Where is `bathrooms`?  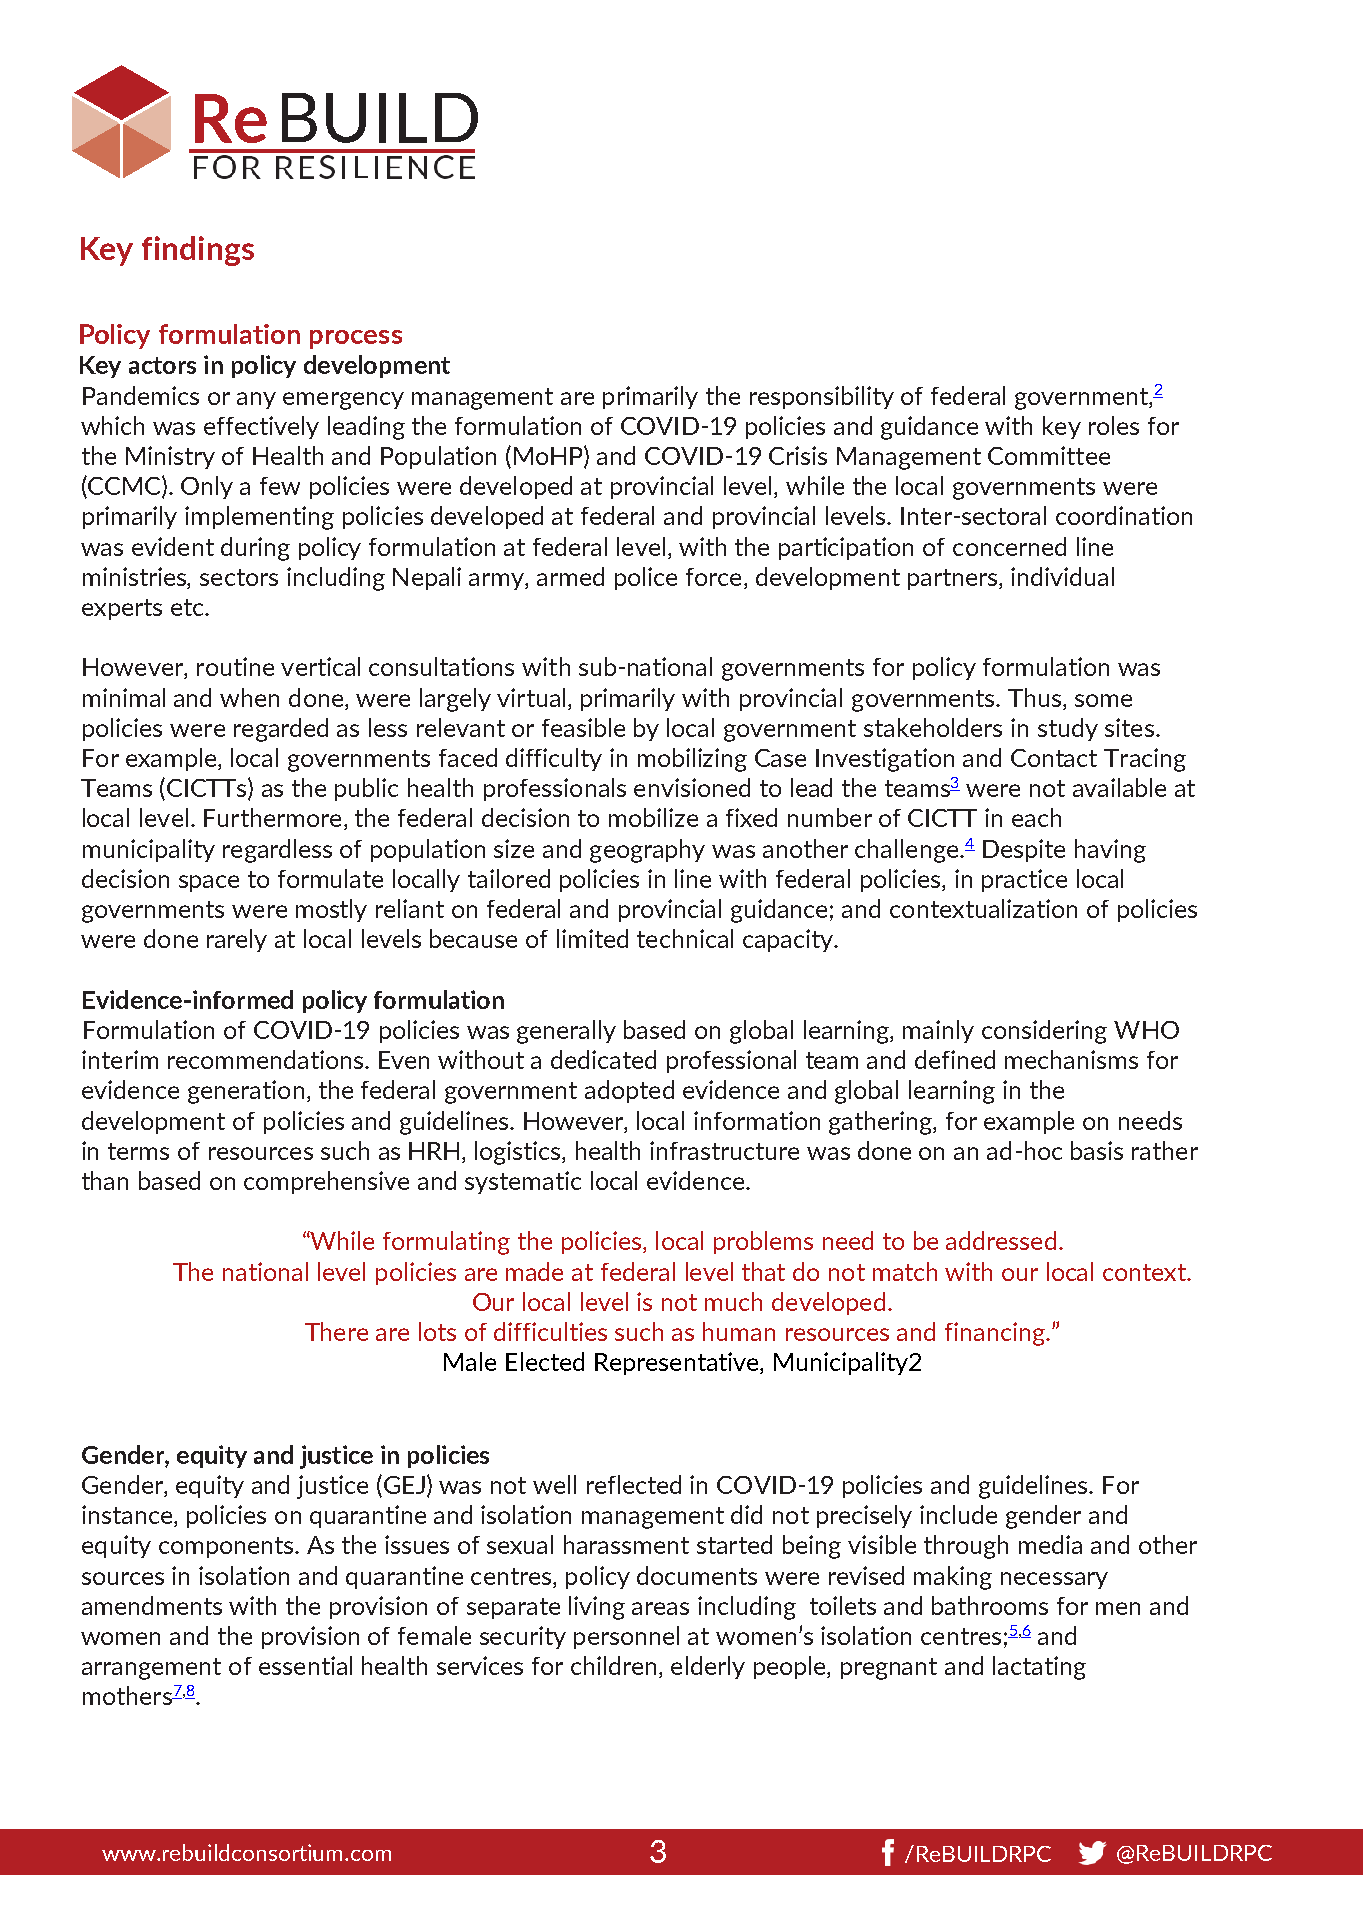 bathrooms is located at coordinates (990, 1605).
